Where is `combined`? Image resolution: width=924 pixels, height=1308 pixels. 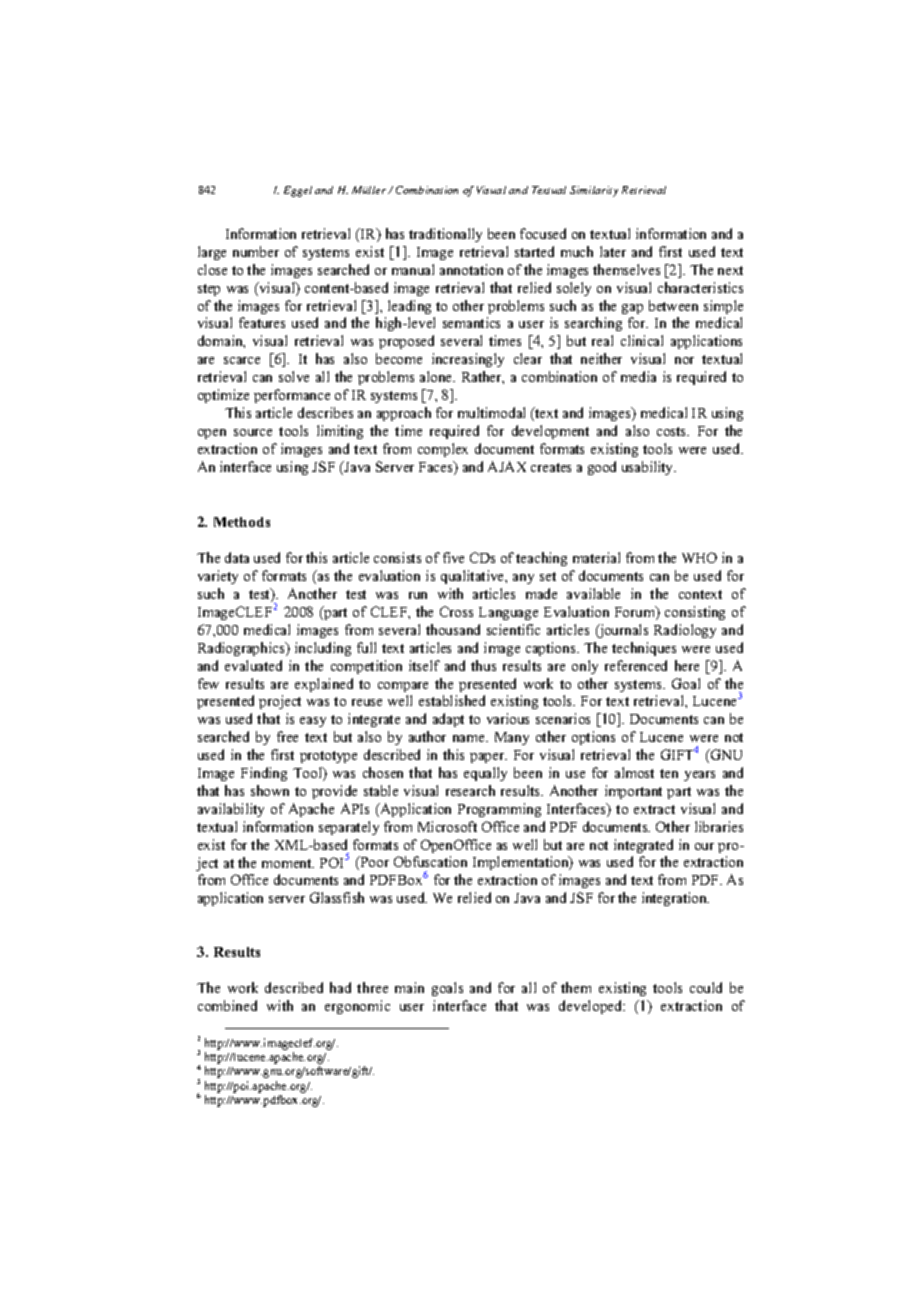 combined is located at coordinates (227, 1005).
